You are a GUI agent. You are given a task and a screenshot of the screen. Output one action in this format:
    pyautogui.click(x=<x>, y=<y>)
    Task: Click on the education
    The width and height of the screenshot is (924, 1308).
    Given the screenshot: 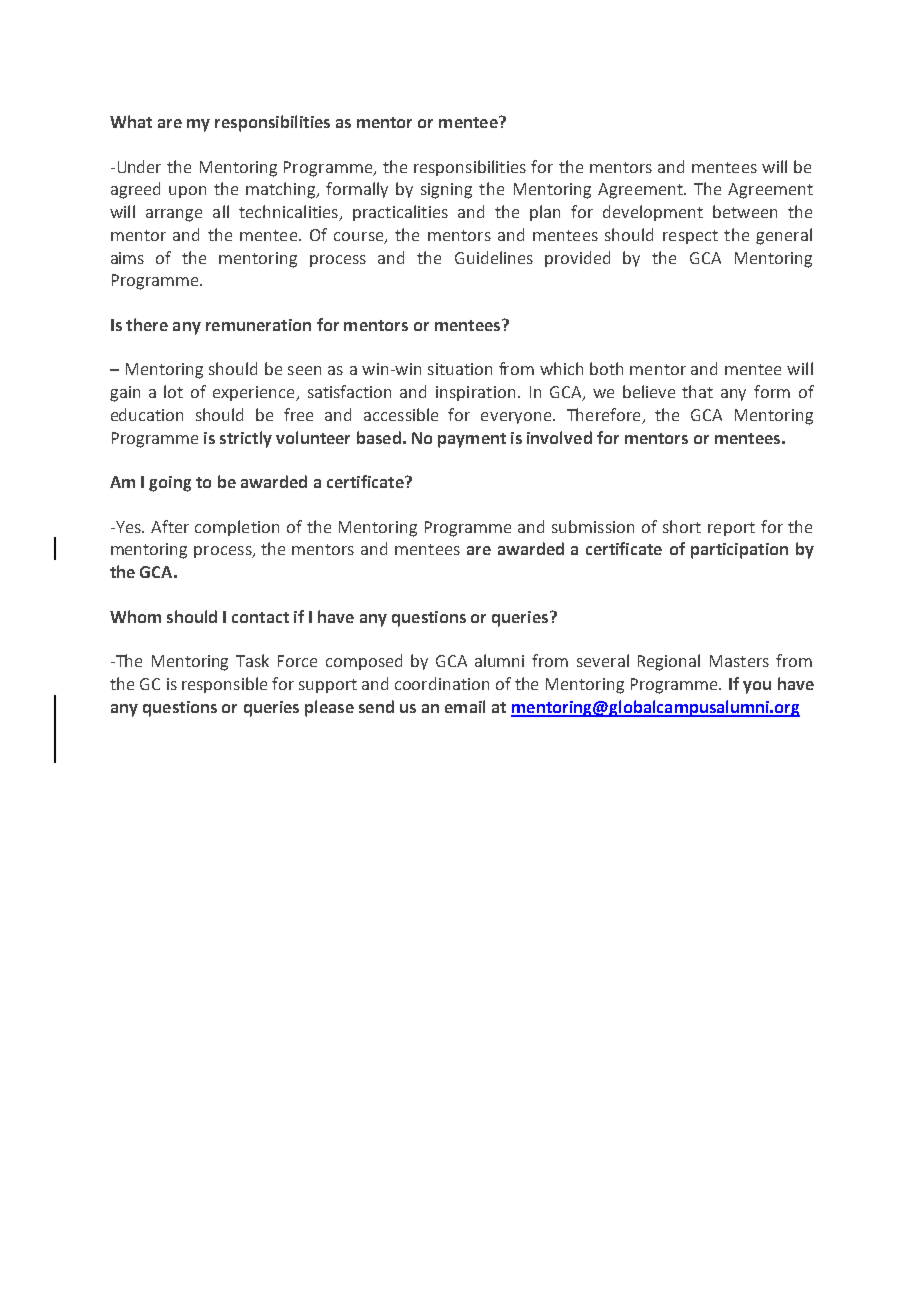 What is the action you would take?
    pyautogui.click(x=147, y=414)
